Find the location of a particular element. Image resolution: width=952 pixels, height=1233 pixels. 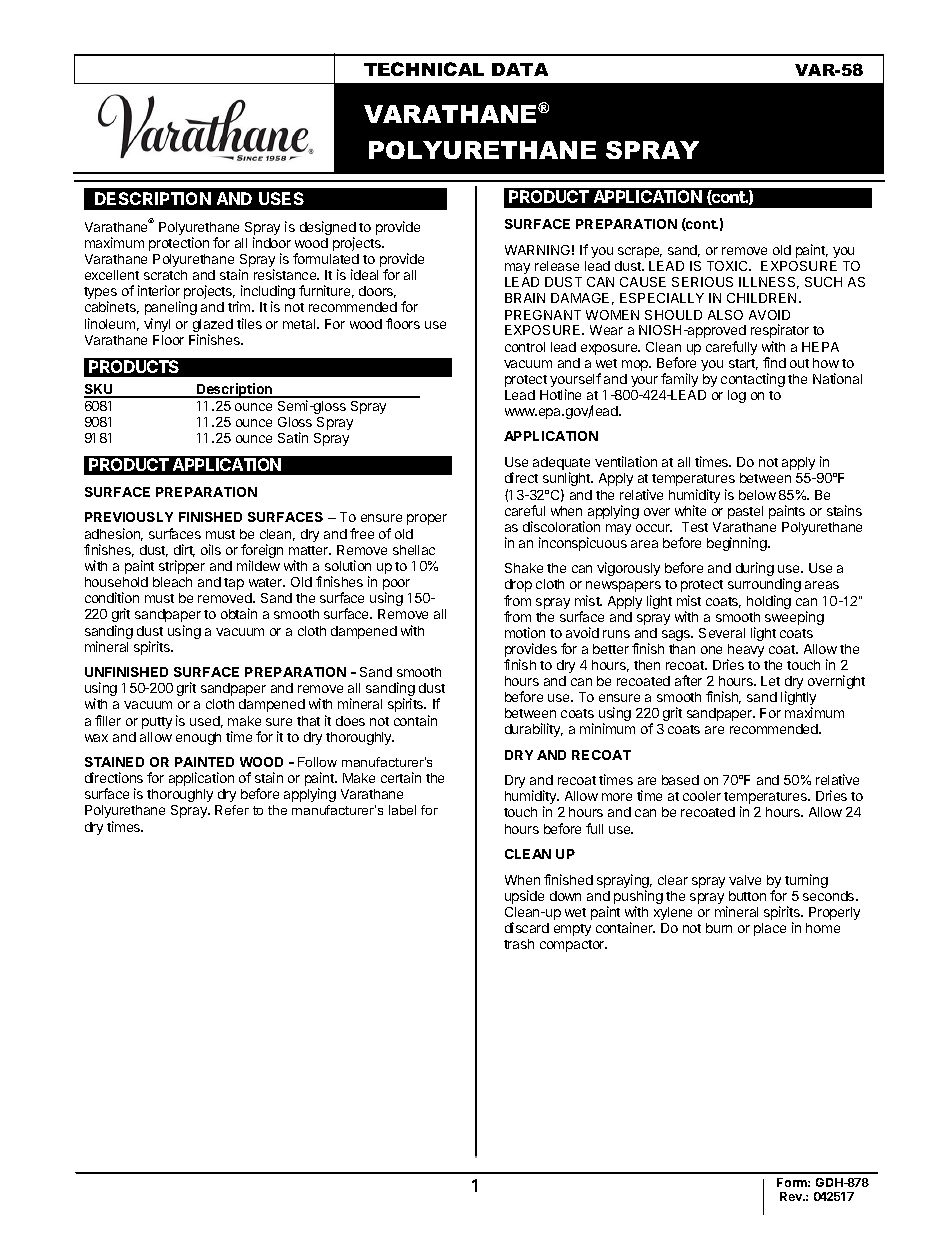

TECHNICAL is located at coordinates (424, 69).
